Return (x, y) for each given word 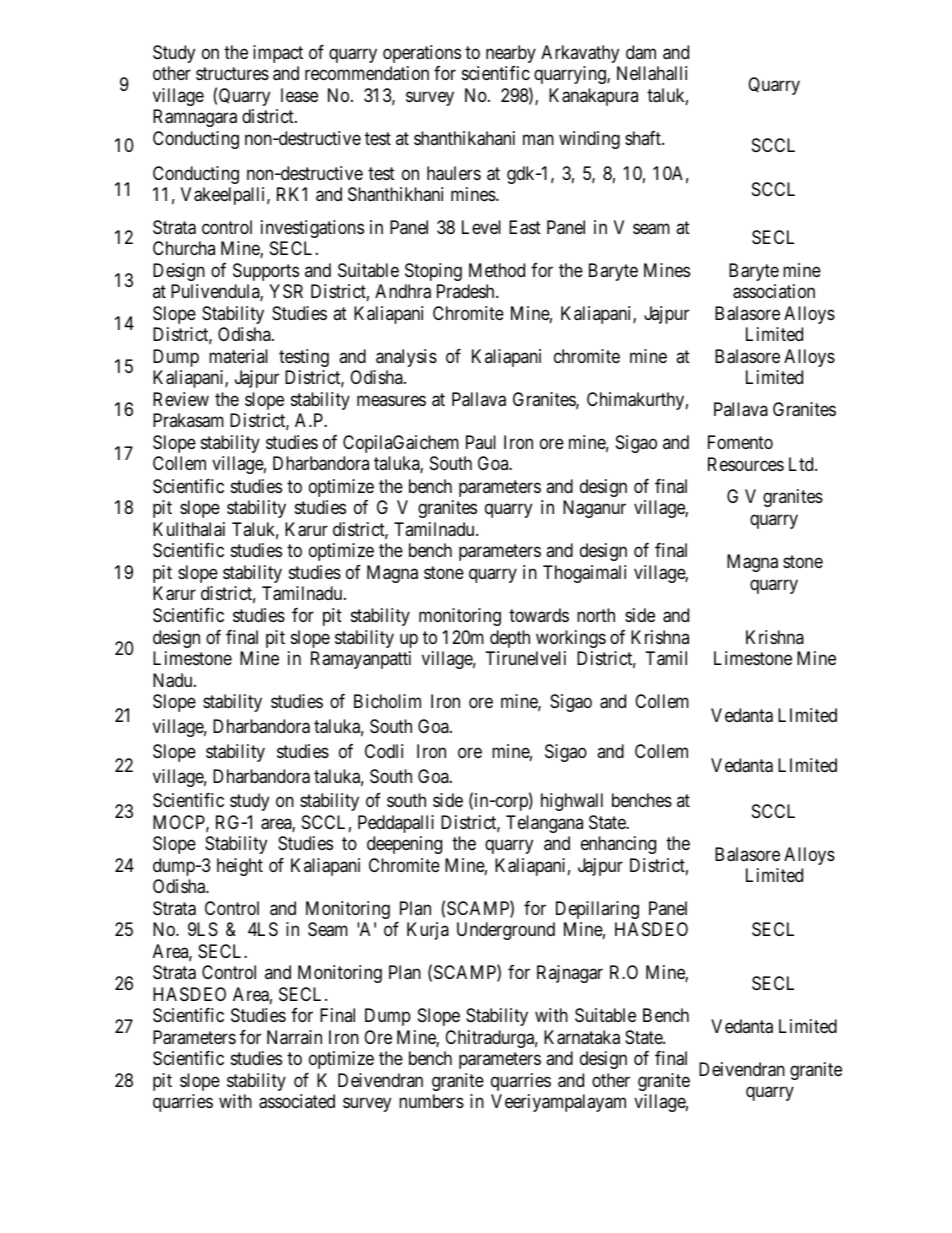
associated (297, 1101)
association (774, 291)
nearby (511, 54)
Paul (481, 442)
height (240, 867)
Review (181, 399)
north (596, 615)
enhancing (618, 845)
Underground (506, 931)
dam (641, 52)
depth (510, 639)
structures (232, 74)
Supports (266, 272)
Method (497, 270)
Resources (746, 464)
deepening (404, 845)
